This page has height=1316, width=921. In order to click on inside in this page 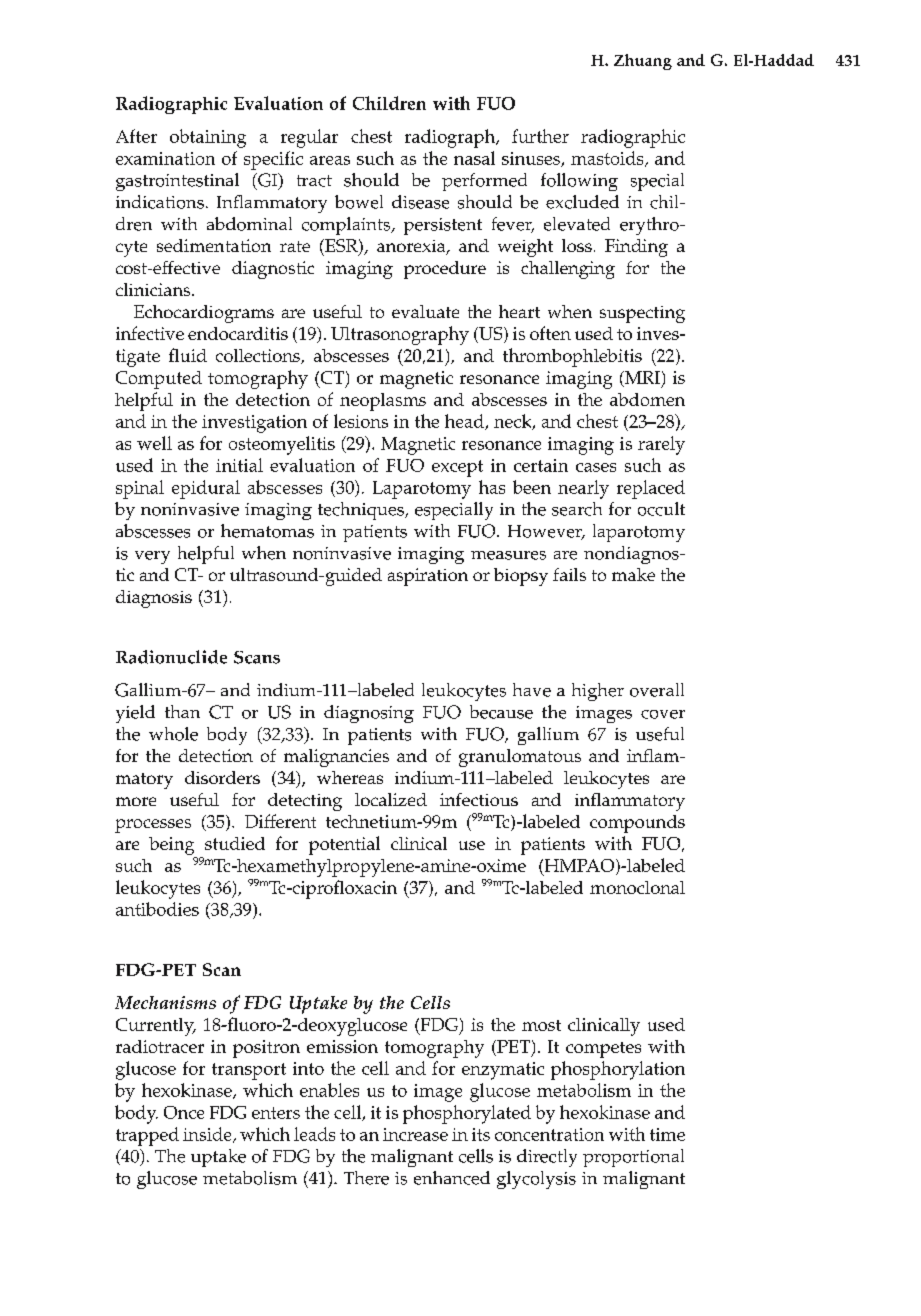, I will do `click(208, 1135)`.
